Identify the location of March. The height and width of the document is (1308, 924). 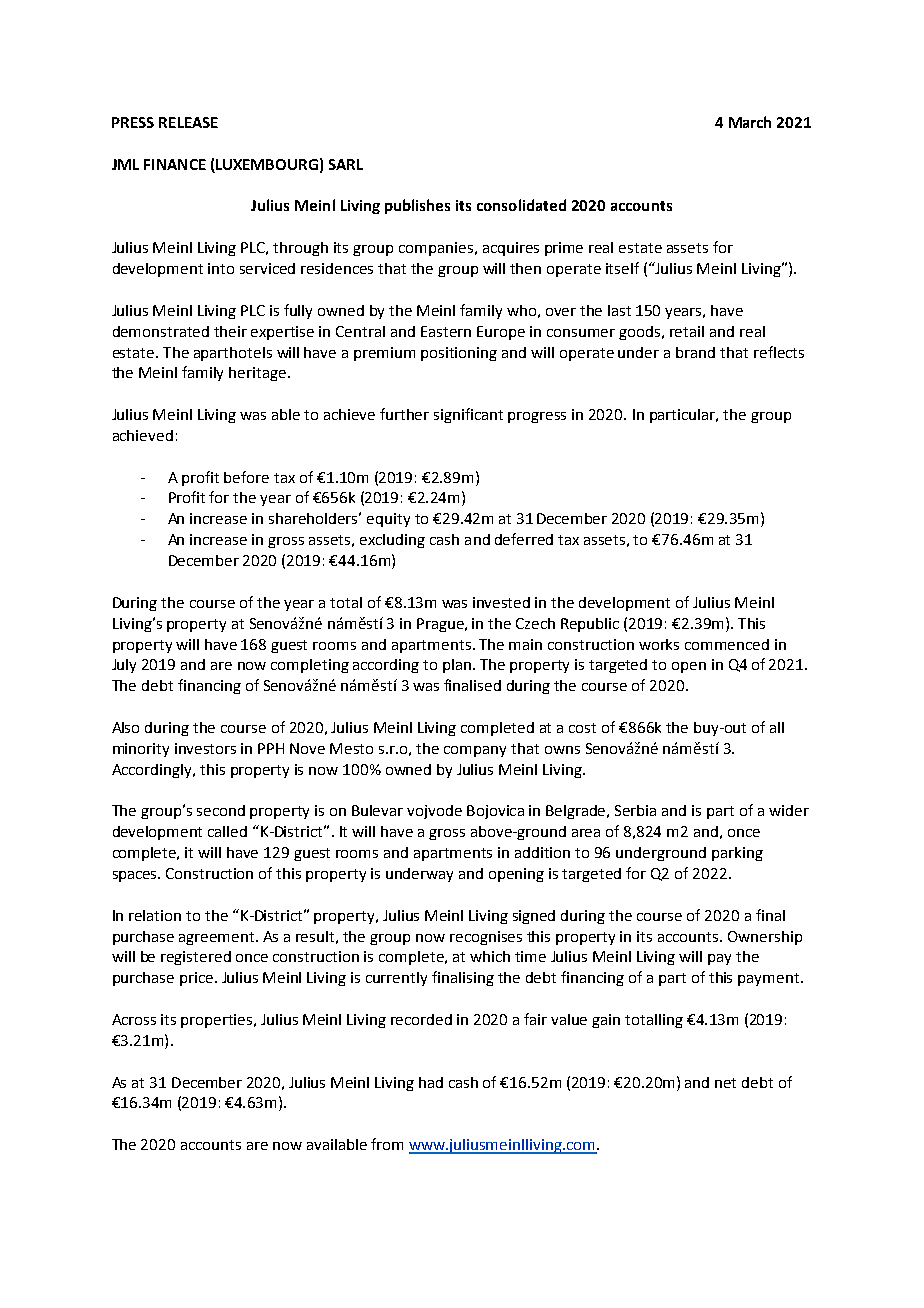
(750, 122).
